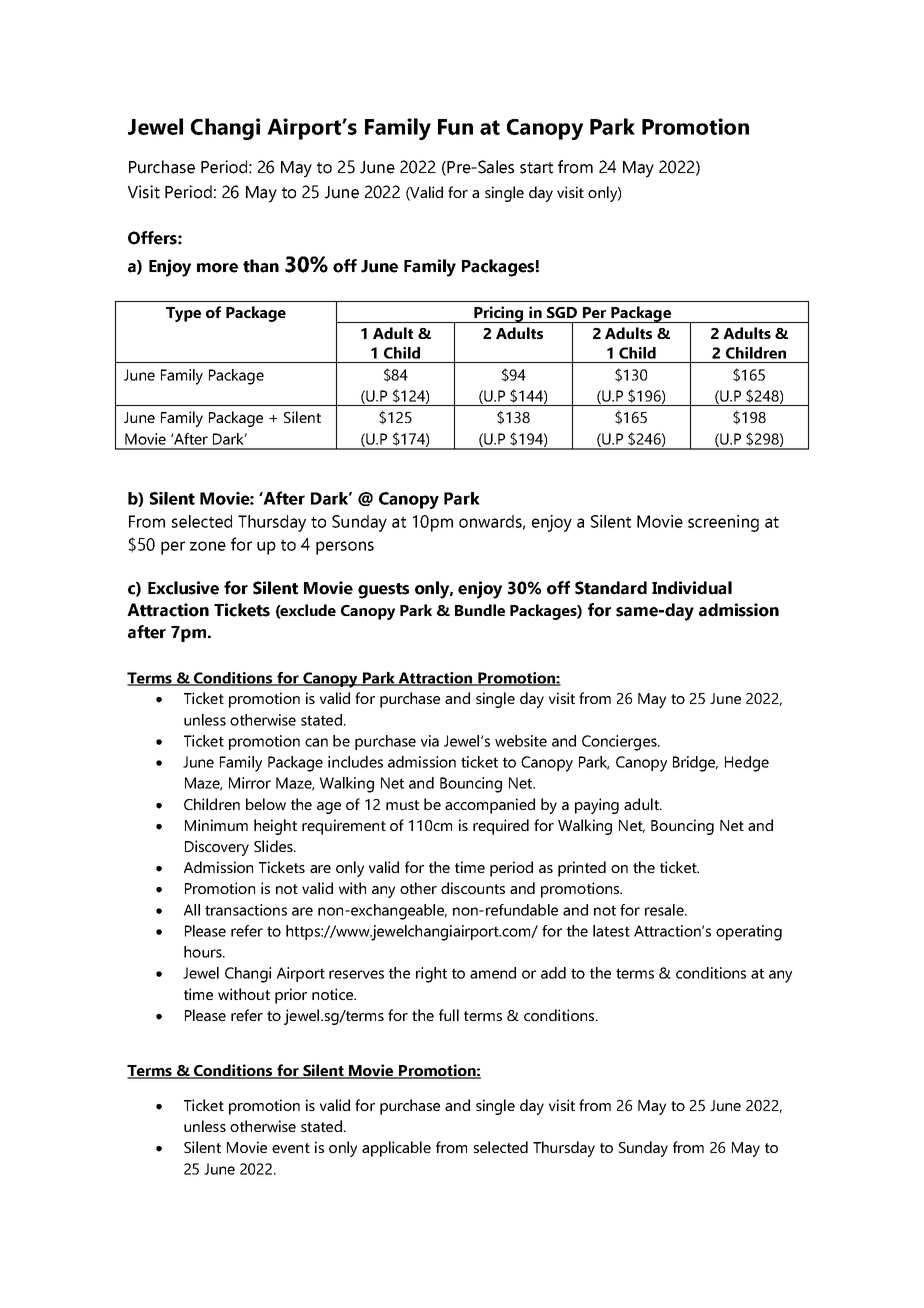  Describe the element at coordinates (261, 266) in the image. I see `than` at that location.
